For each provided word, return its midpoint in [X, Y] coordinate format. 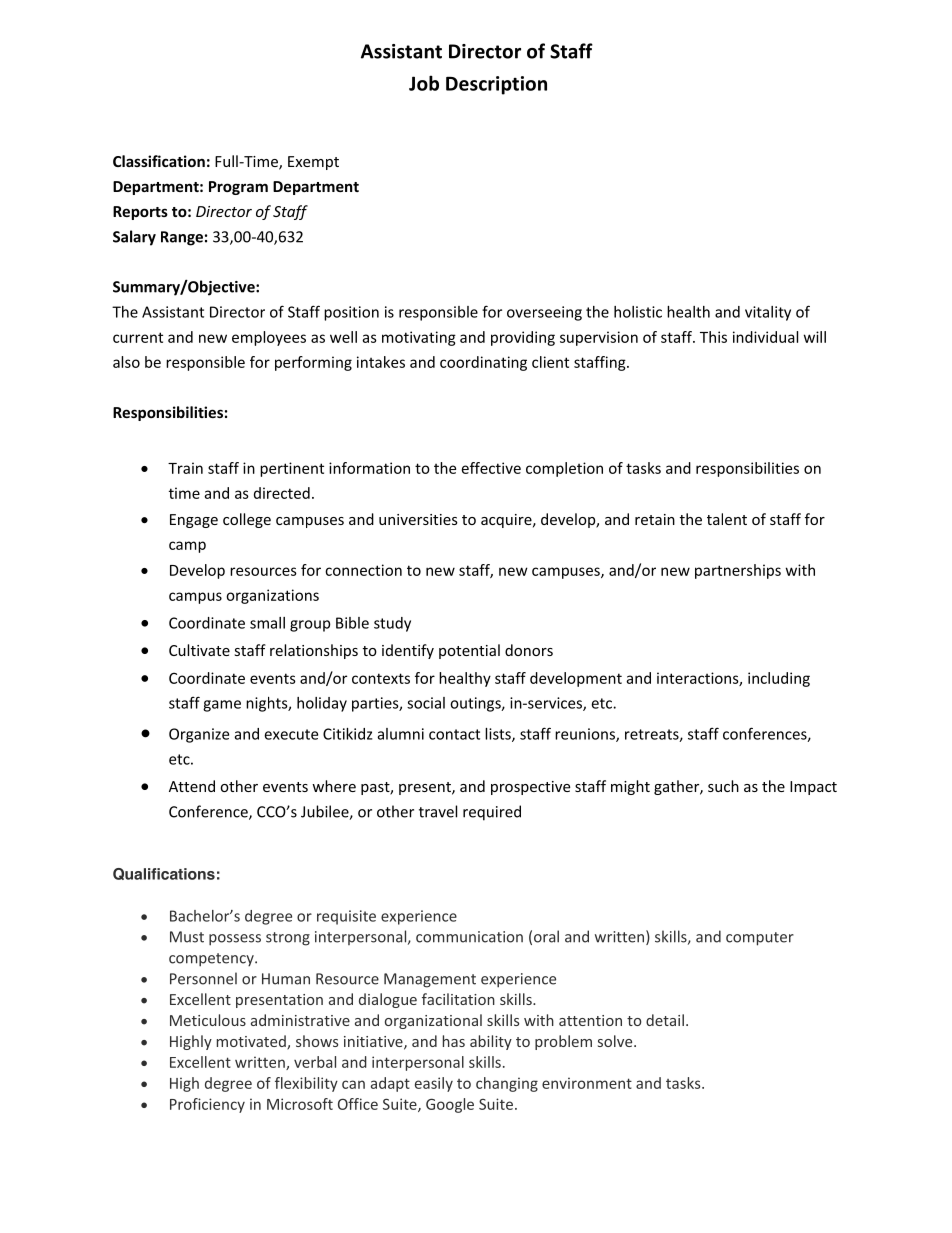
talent [727, 519]
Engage [194, 521]
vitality [768, 313]
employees [269, 338]
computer [760, 939]
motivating [419, 338]
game [222, 706]
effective [491, 468]
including [779, 679]
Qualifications [164, 874]
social [426, 703]
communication [469, 937]
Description [496, 85]
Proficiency [207, 1105]
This [713, 337]
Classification [159, 161]
